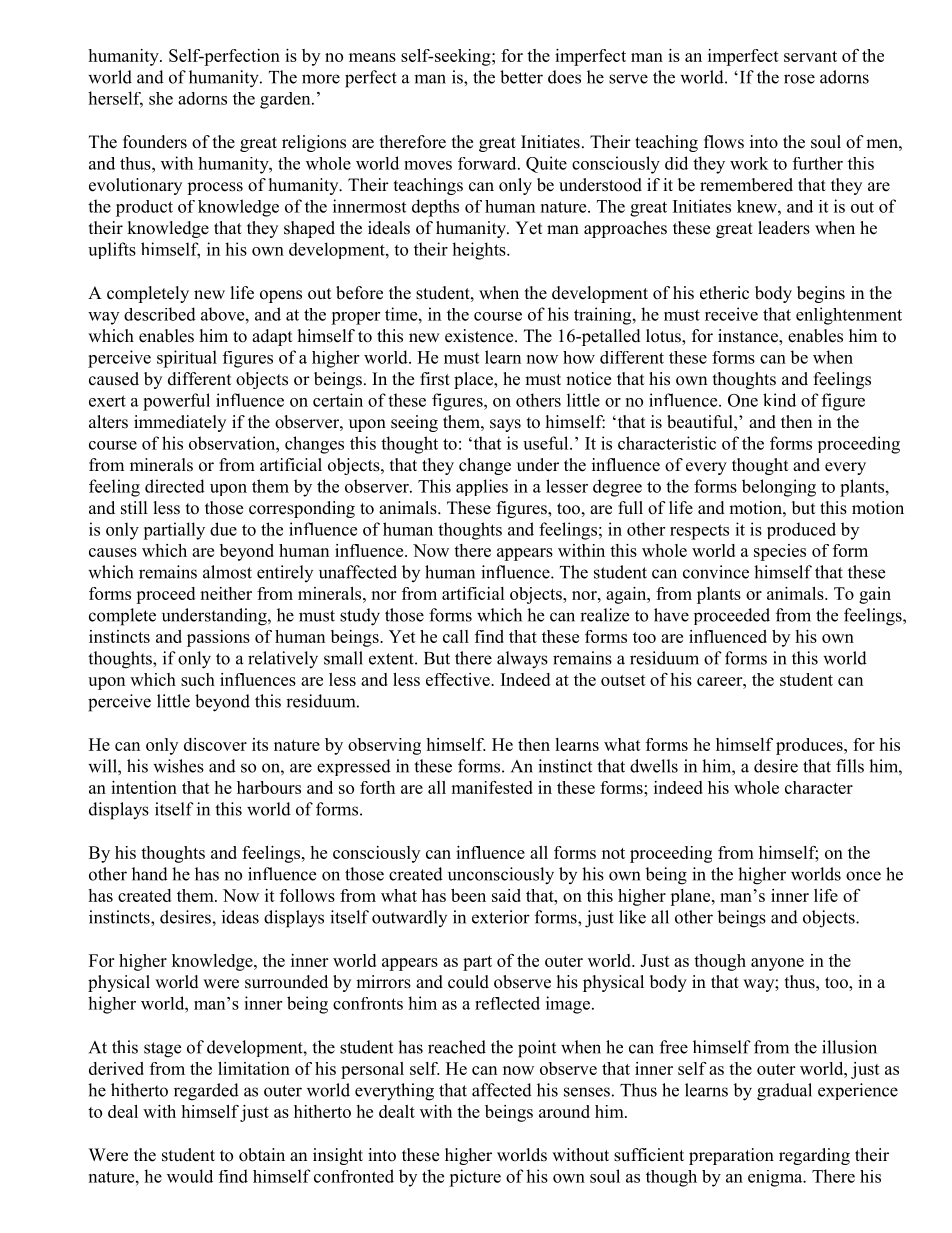 This image has height=1233, width=952. I want to click on preparation, so click(731, 1156).
